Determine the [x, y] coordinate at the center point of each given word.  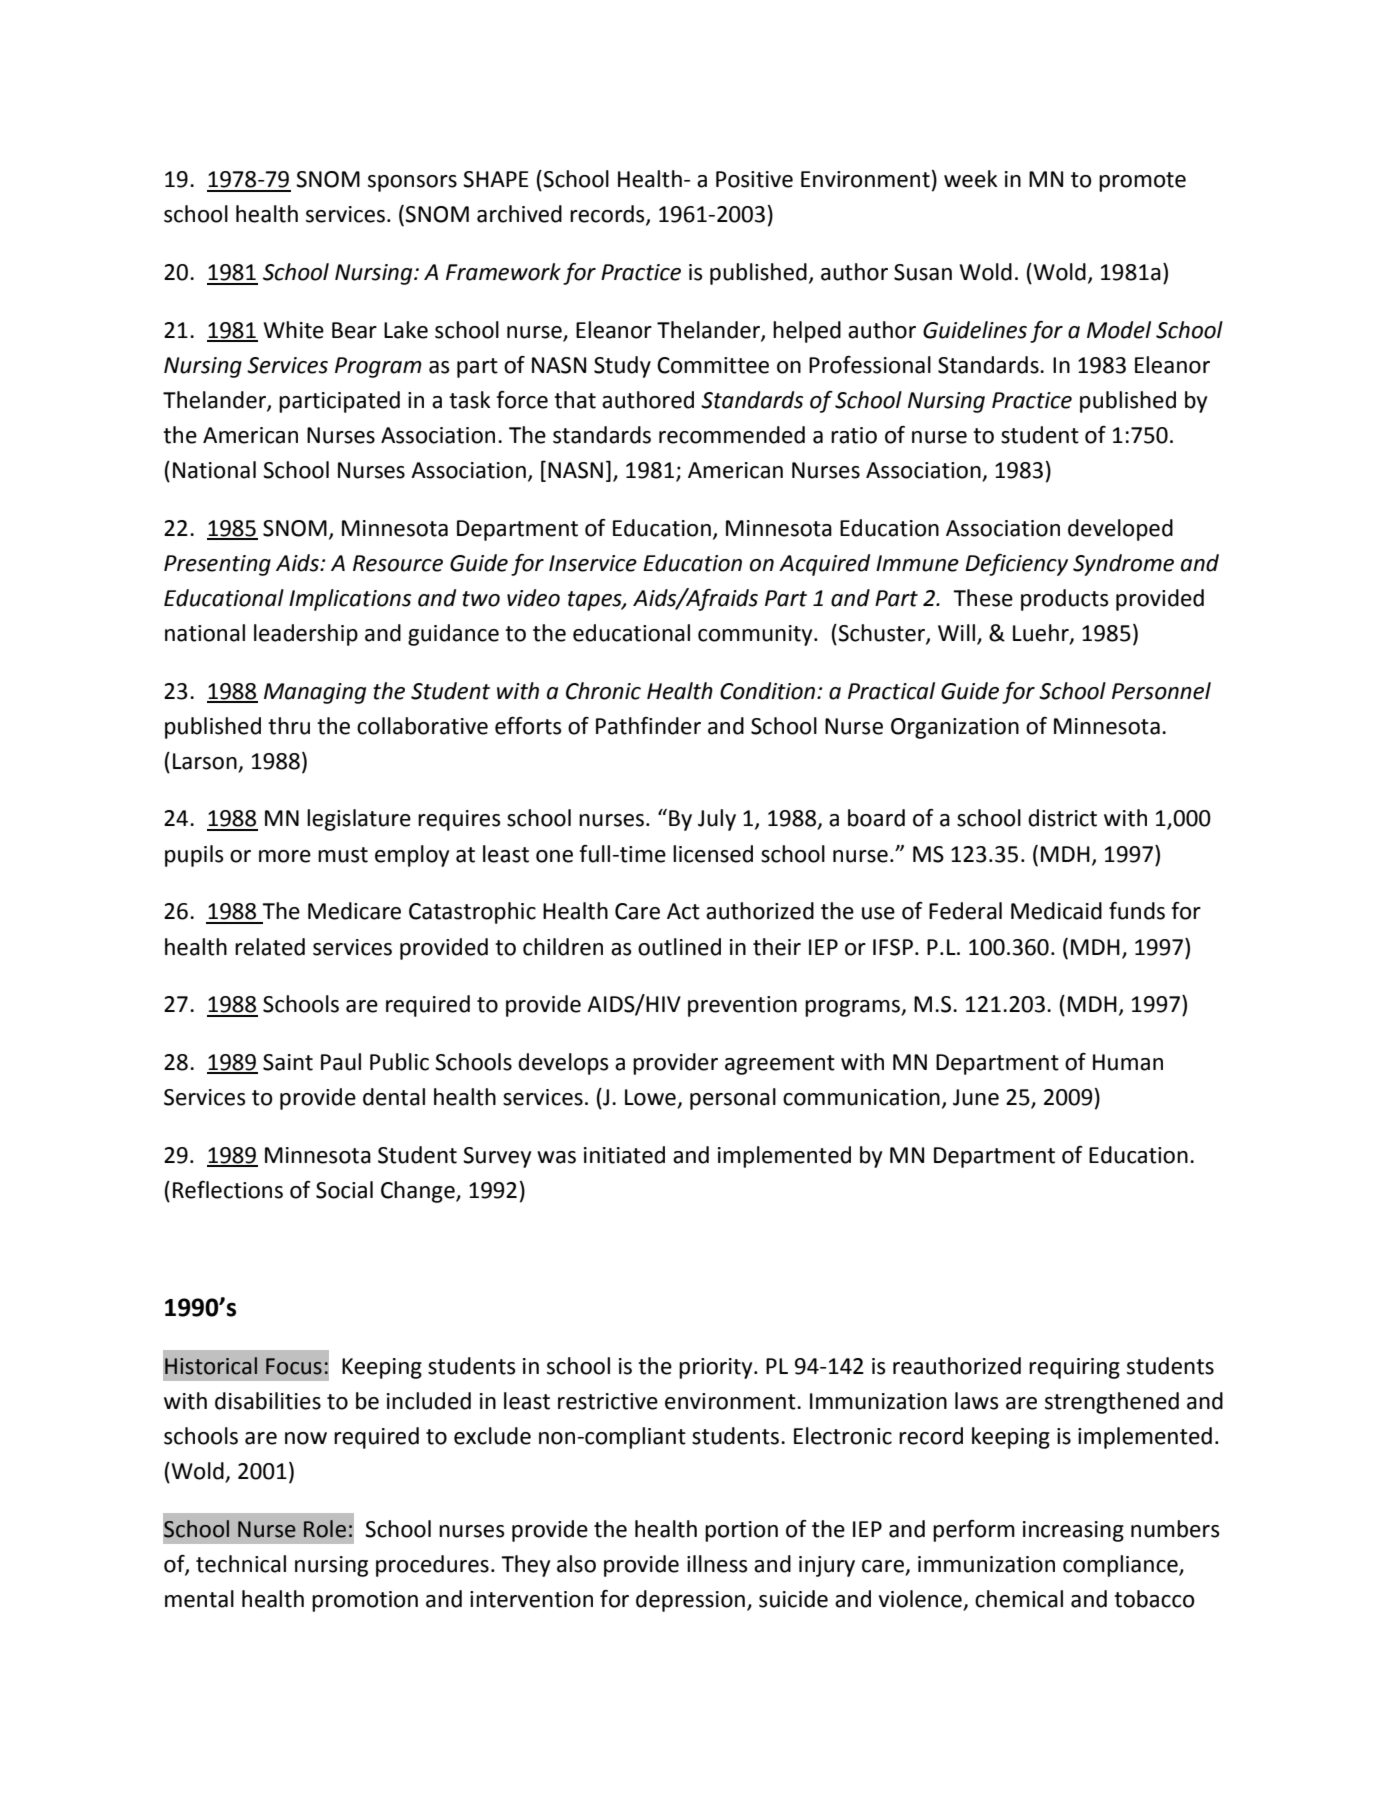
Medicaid [1056, 911]
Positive [754, 179]
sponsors [412, 183]
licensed [713, 854]
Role [325, 1529]
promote [1142, 182]
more [285, 856]
